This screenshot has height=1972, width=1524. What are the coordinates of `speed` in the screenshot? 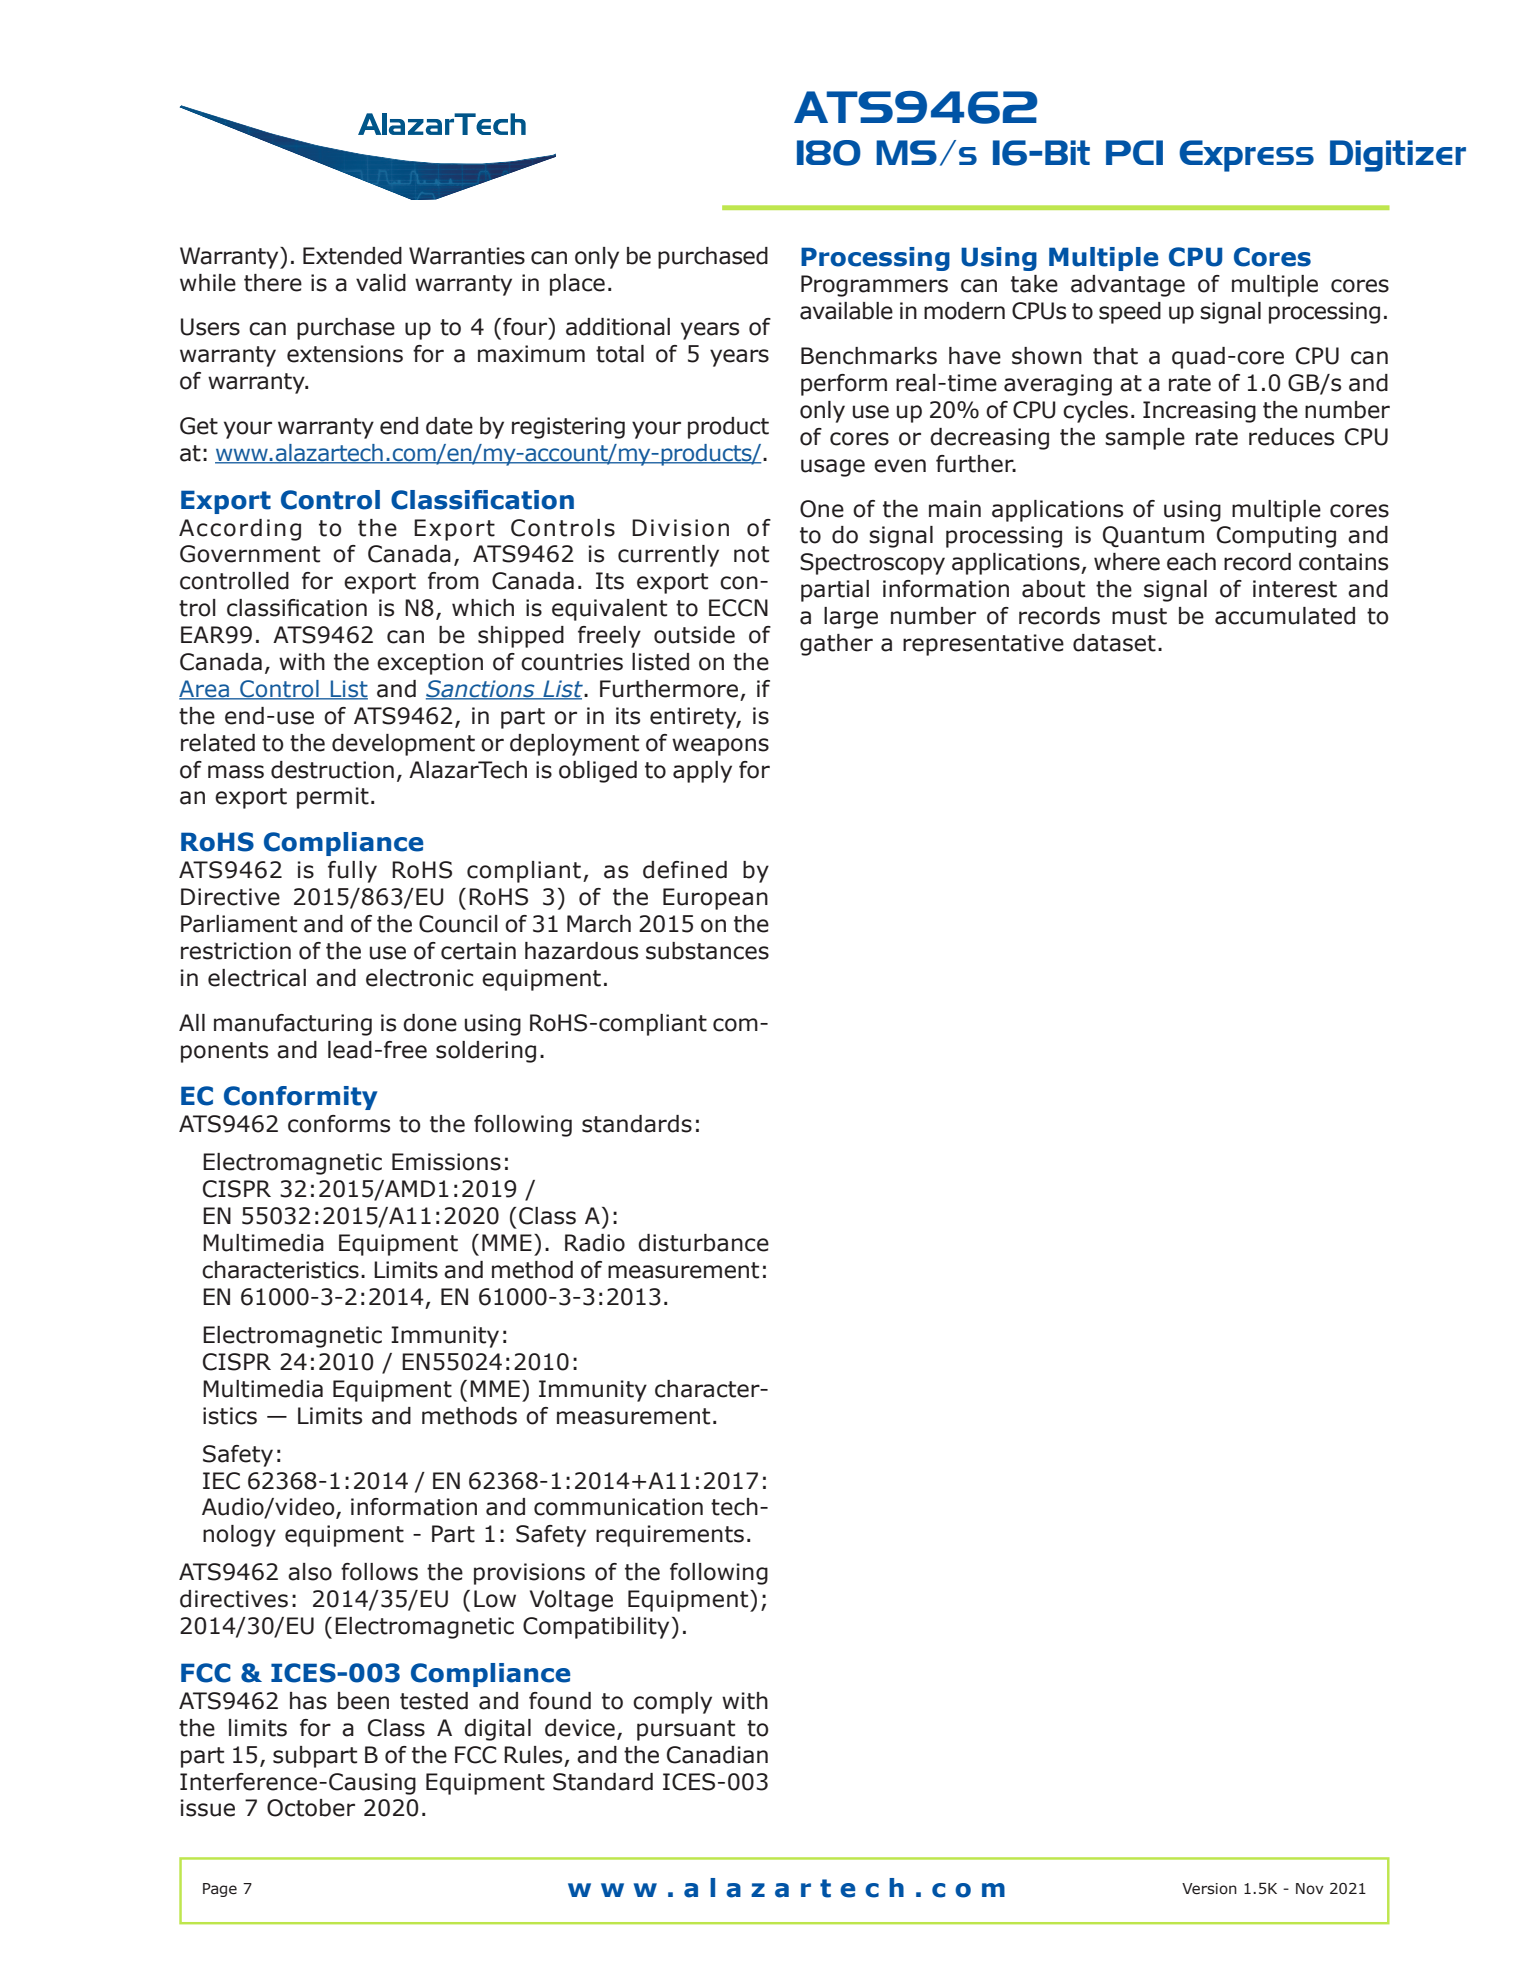 It's located at (1130, 313).
